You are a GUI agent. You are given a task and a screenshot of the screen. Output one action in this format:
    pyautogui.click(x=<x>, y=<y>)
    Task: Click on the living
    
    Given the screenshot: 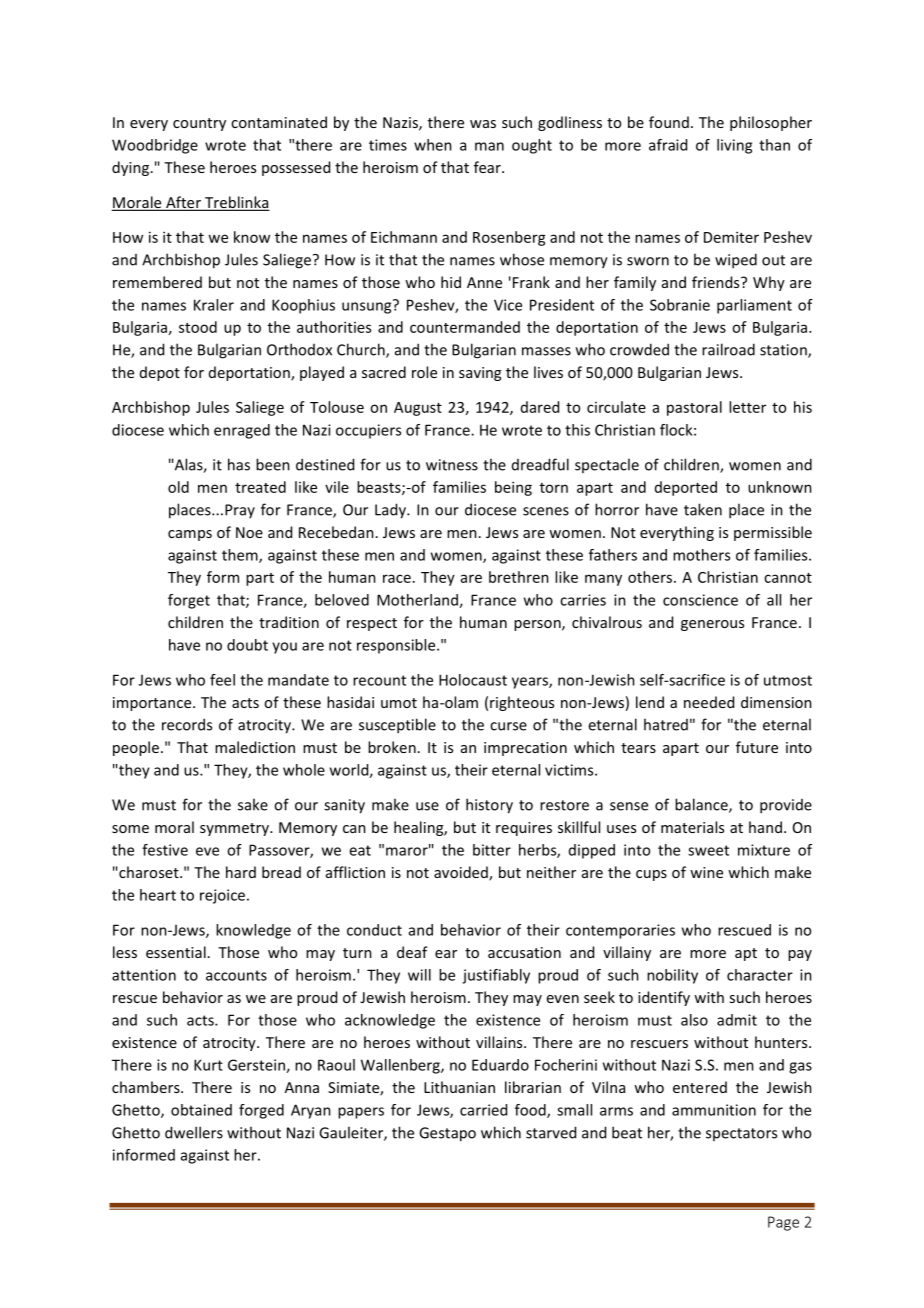 What is the action you would take?
    pyautogui.click(x=734, y=146)
